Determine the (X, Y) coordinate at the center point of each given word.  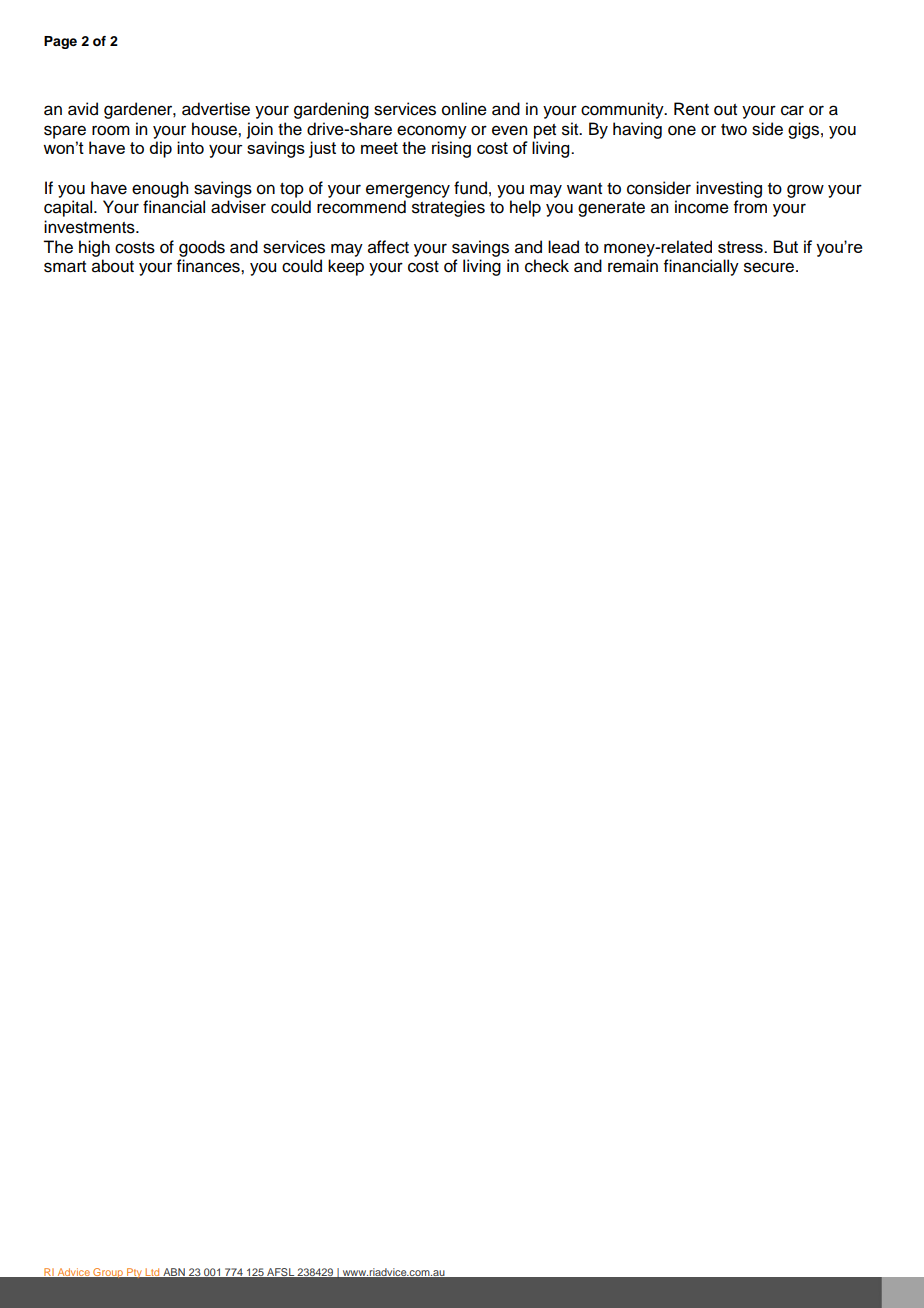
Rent (691, 109)
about (113, 266)
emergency (408, 191)
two (734, 130)
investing (729, 189)
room (111, 130)
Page (60, 42)
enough (160, 189)
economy (432, 132)
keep (346, 267)
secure (770, 267)
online (464, 109)
